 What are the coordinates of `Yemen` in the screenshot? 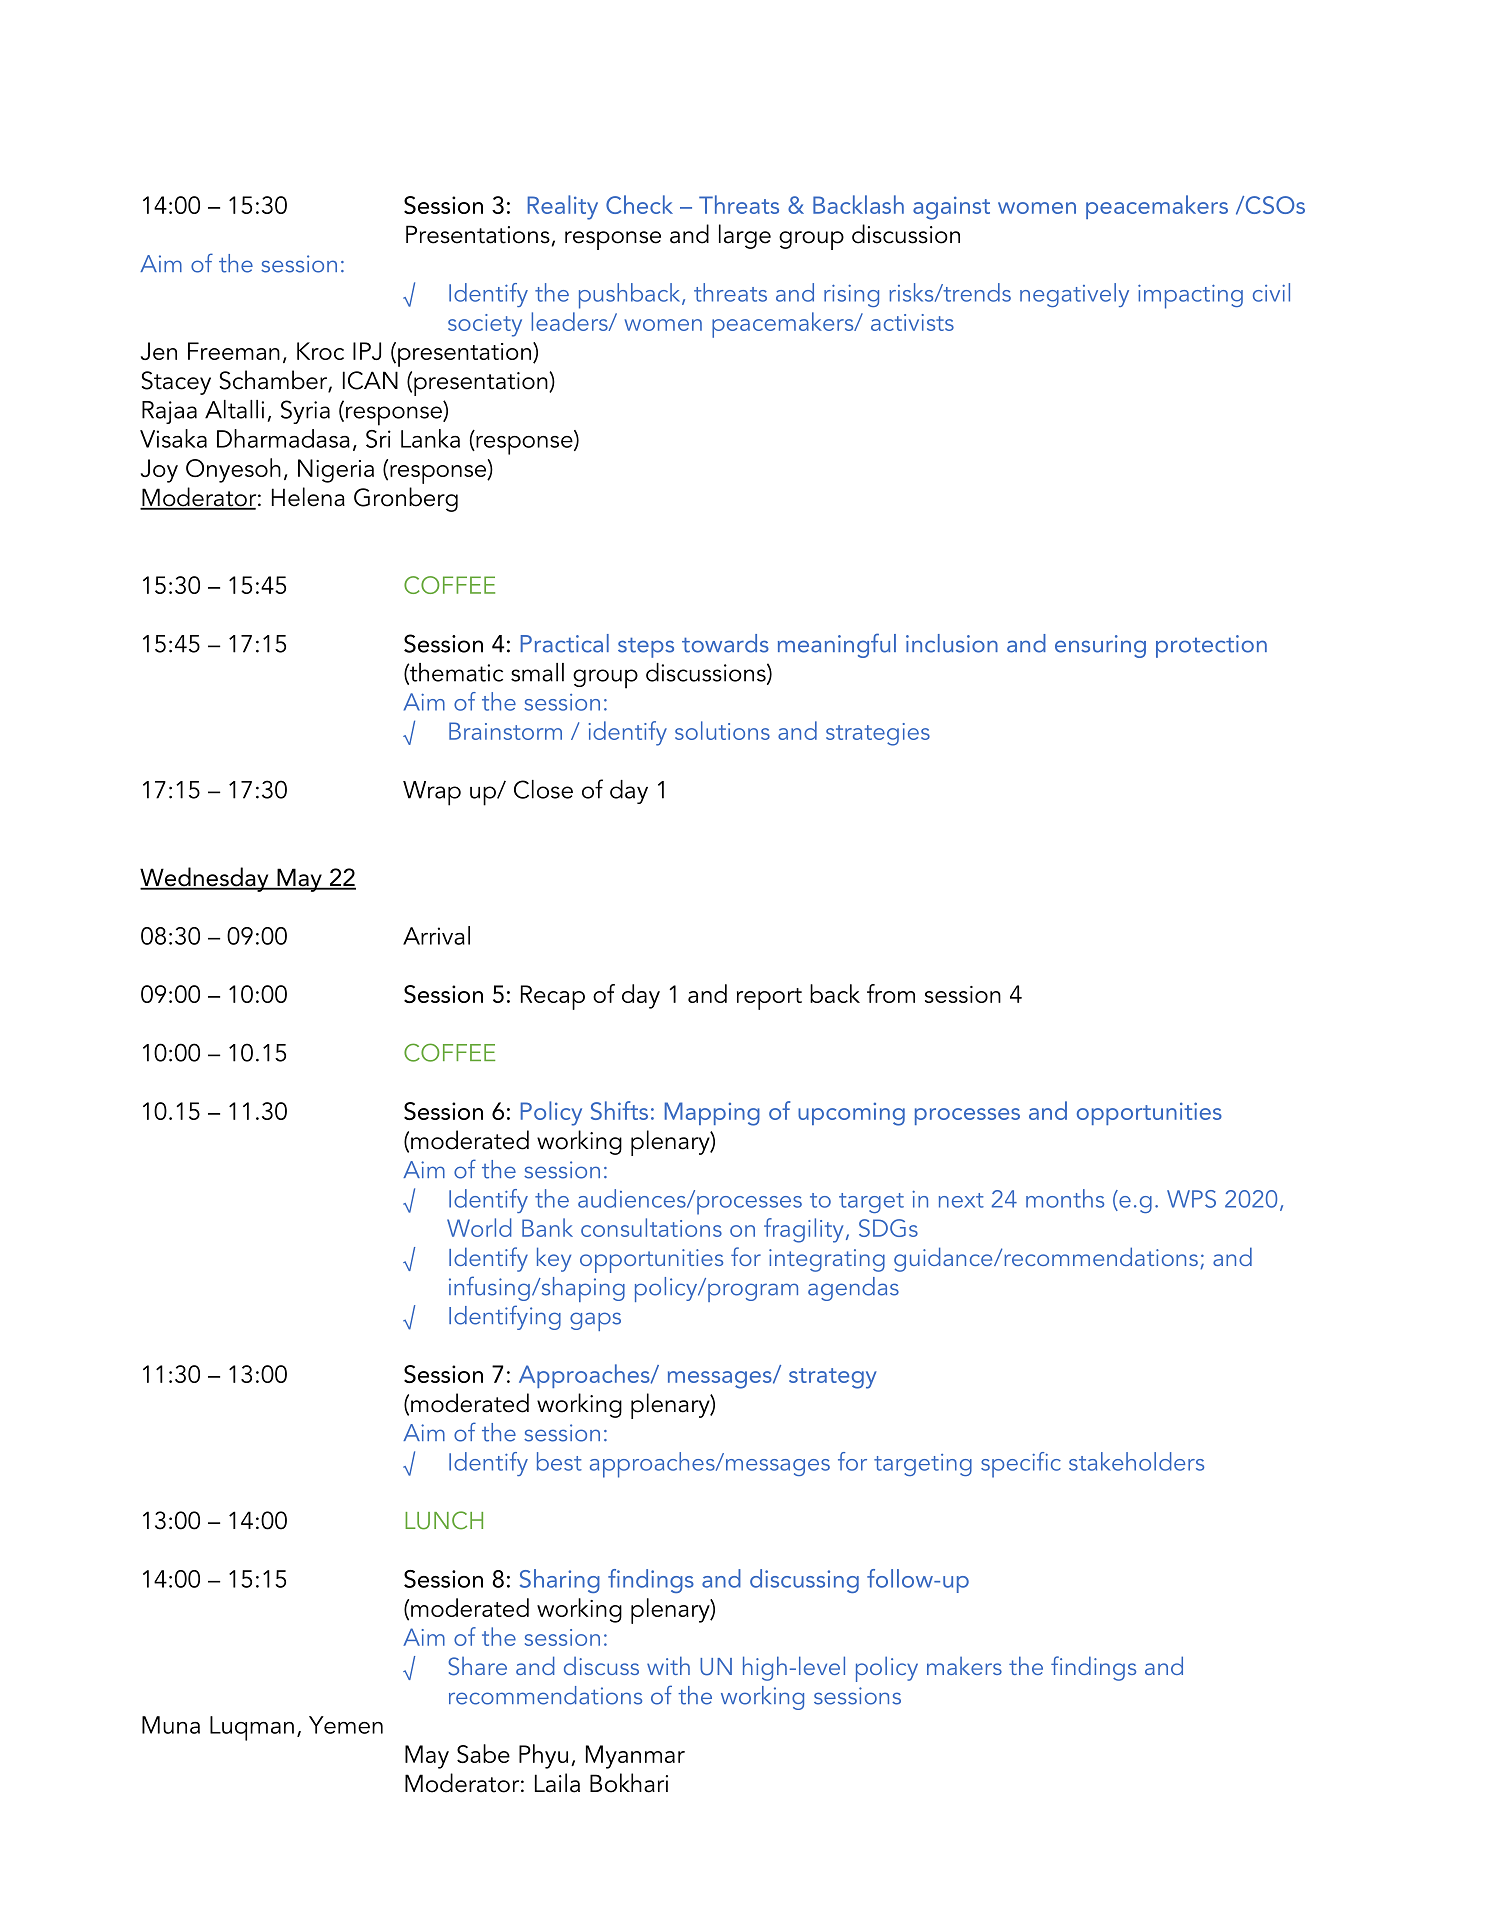 It's located at (346, 1725).
